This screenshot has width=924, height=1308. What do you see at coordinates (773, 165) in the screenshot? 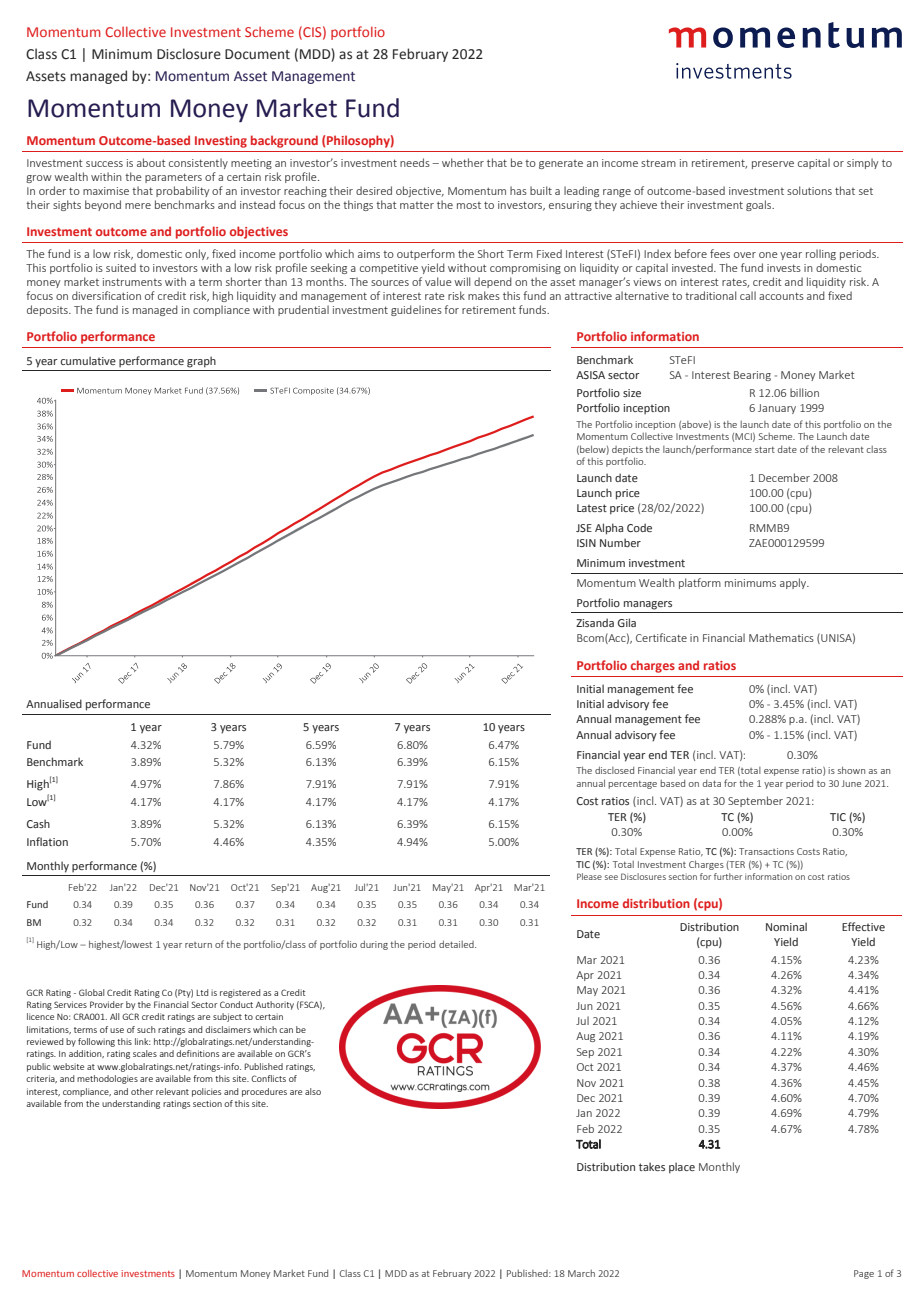
I see `preserve` at bounding box center [773, 165].
